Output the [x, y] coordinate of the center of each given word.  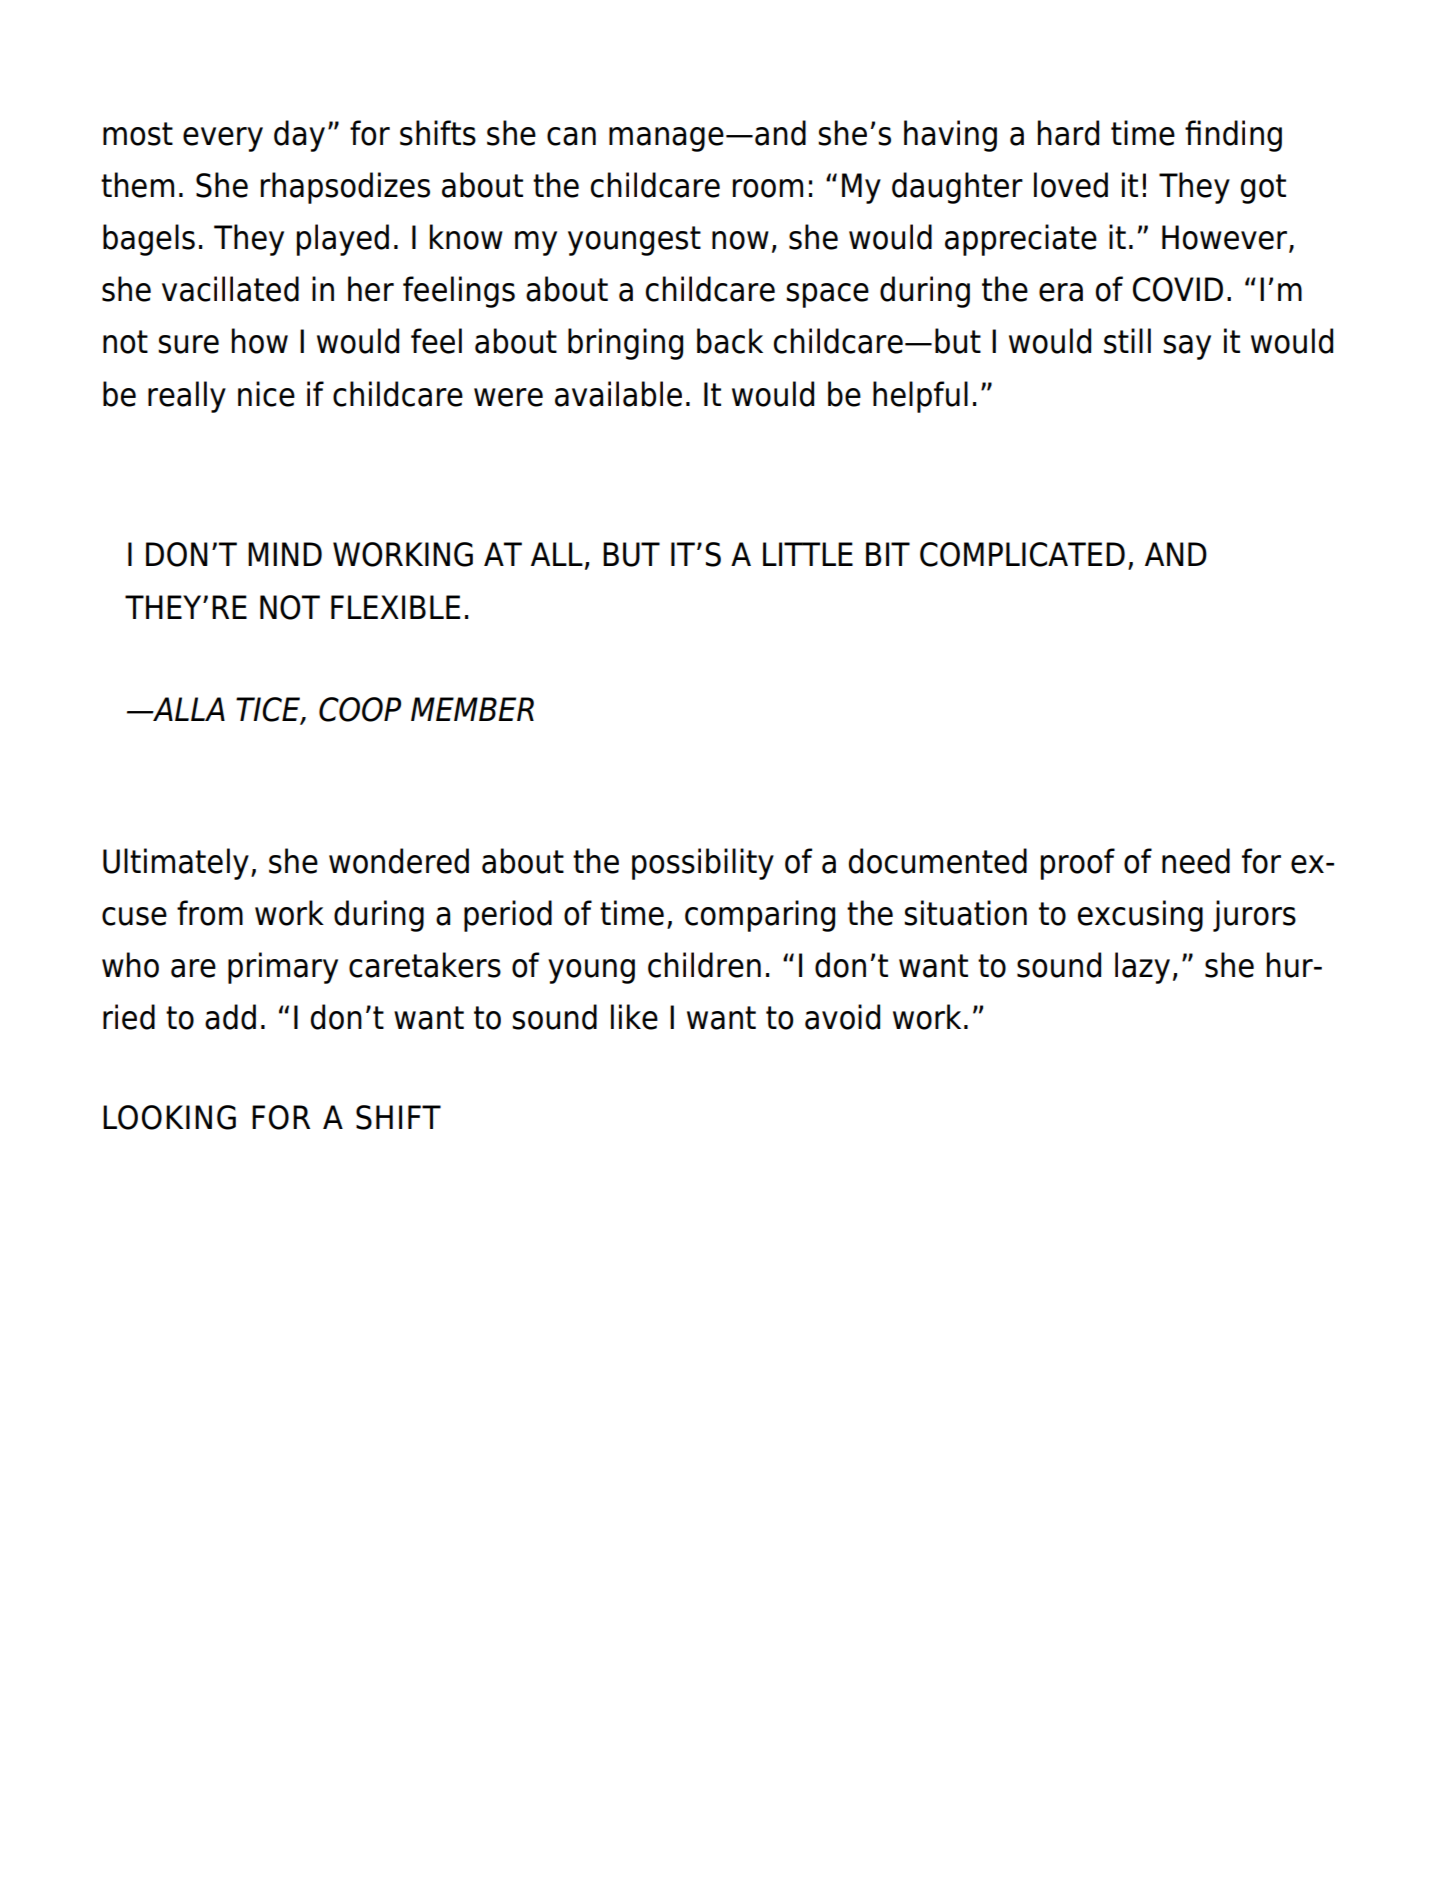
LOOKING [169, 1117]
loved [1071, 185]
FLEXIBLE [395, 607]
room [768, 188]
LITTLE [808, 554]
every [223, 139]
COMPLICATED [1022, 554]
